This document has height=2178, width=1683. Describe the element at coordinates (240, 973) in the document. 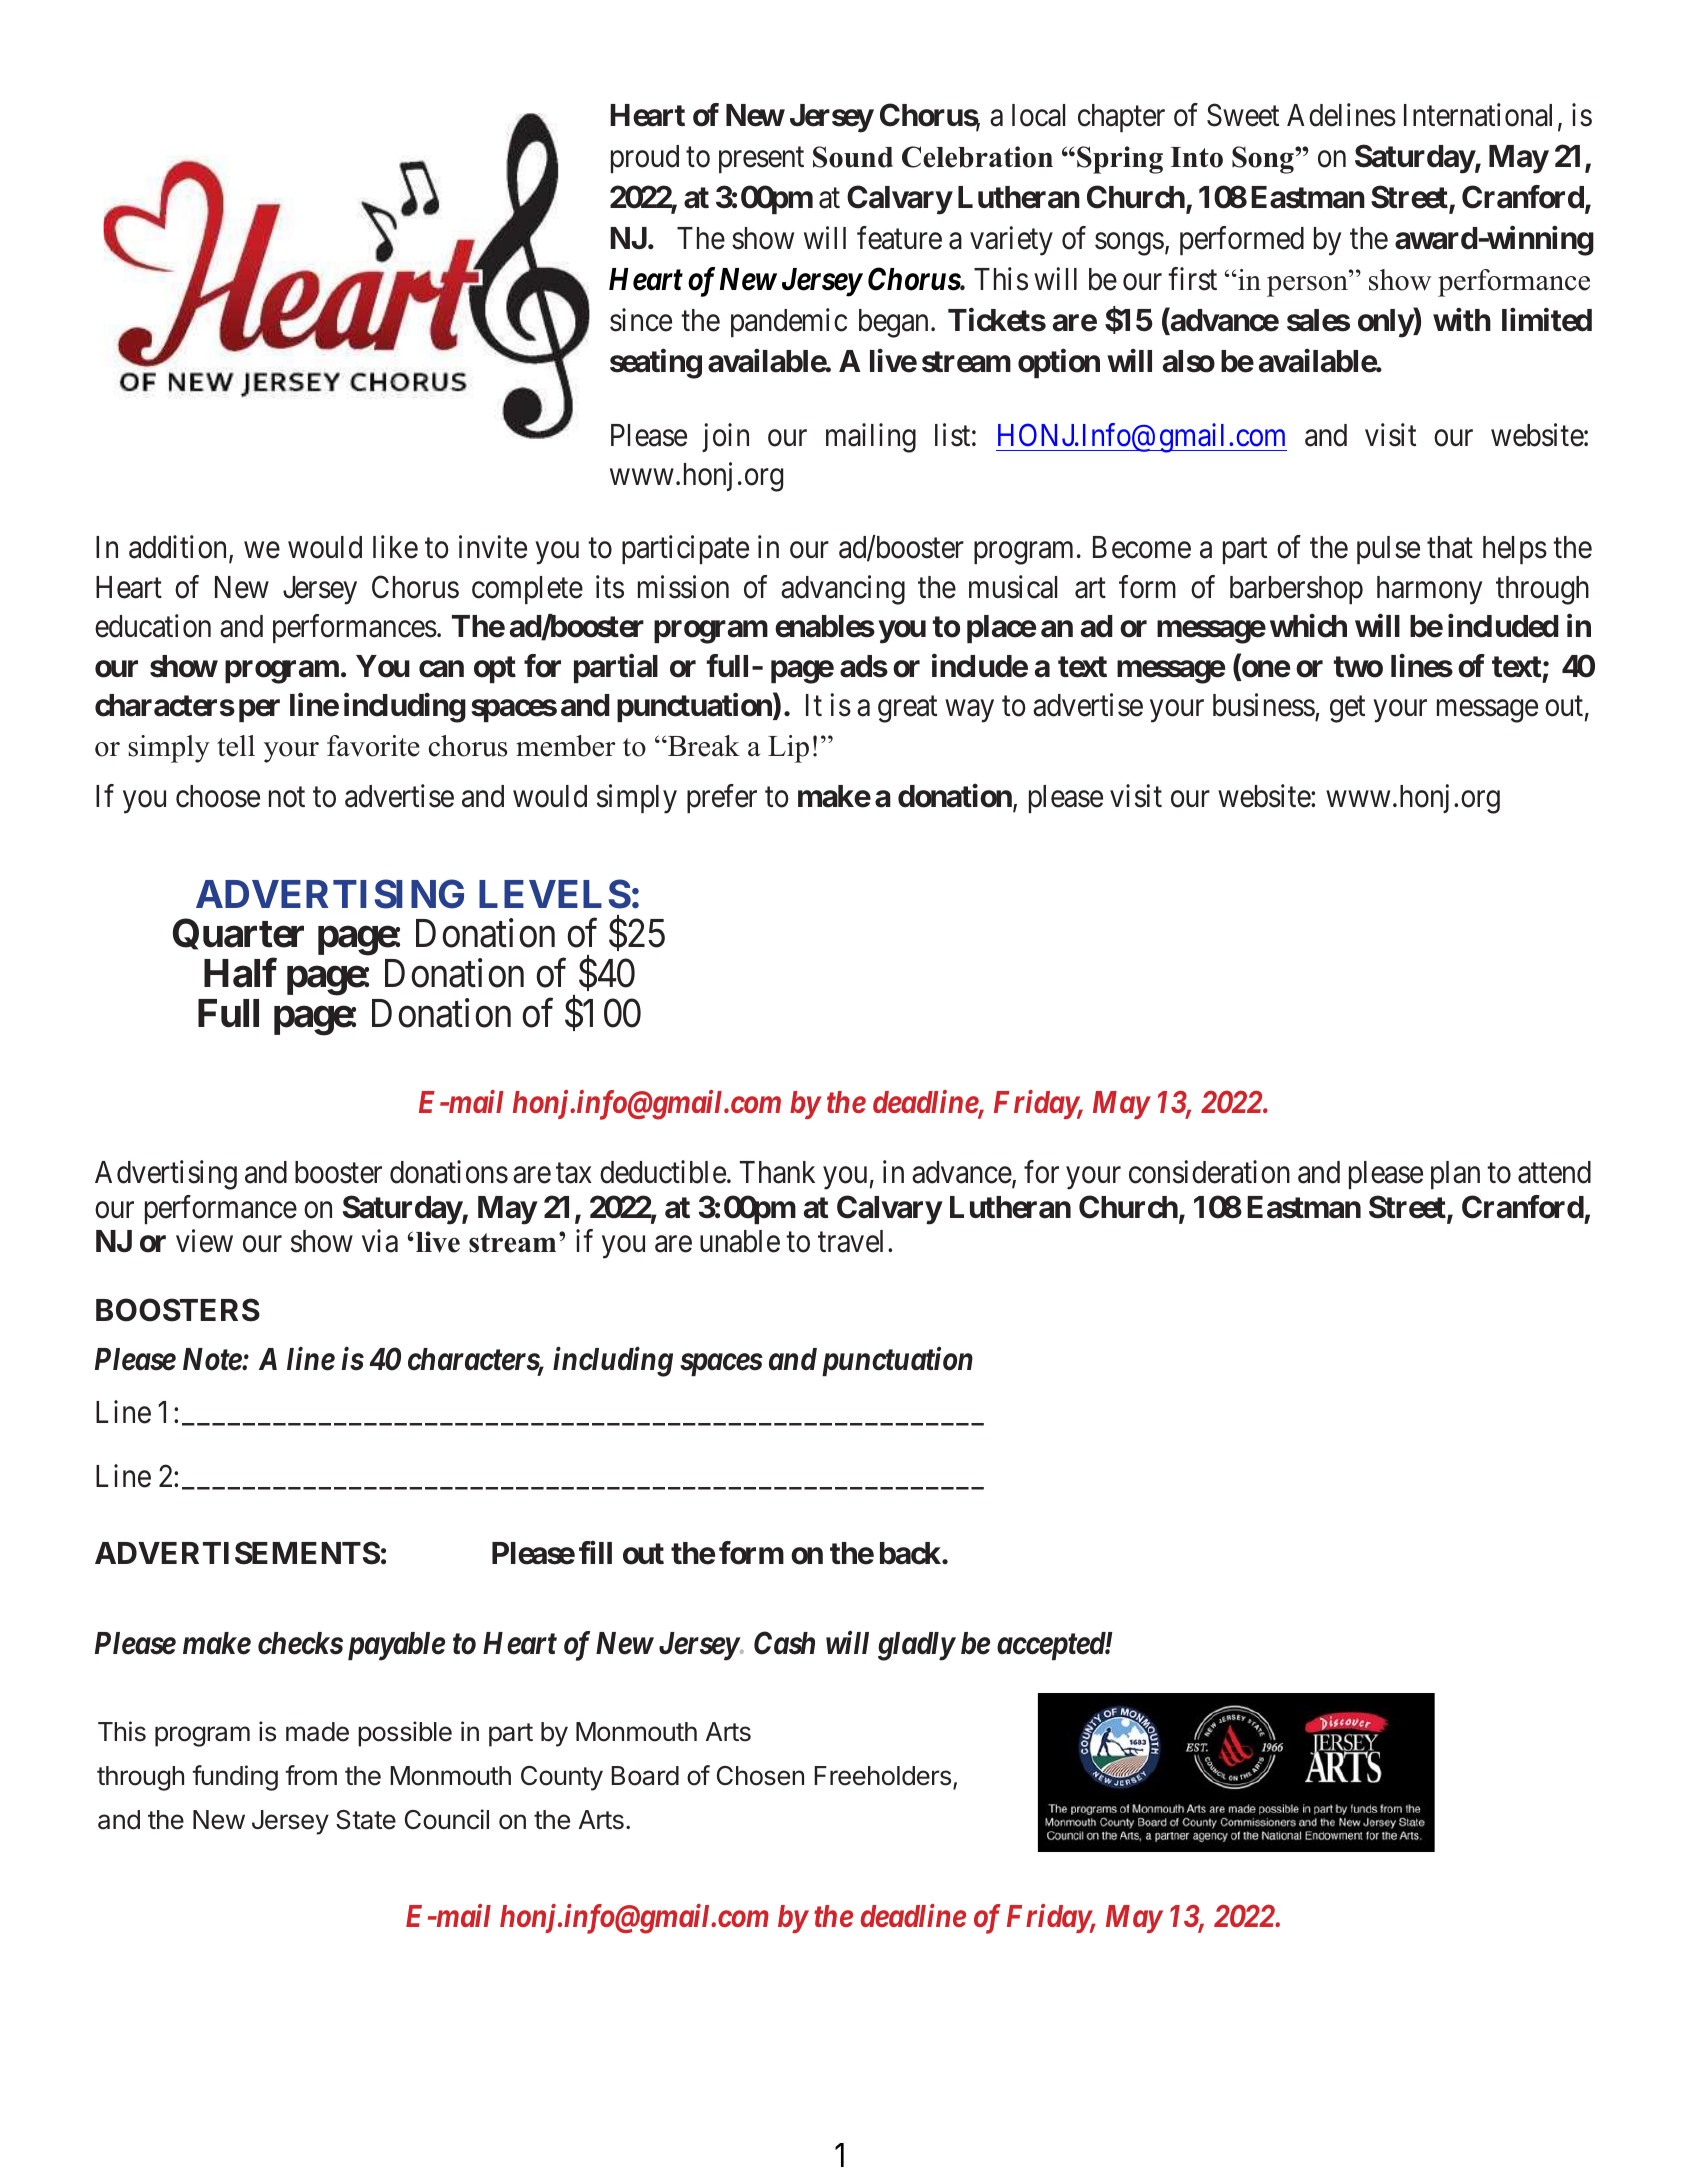

I see `Half` at that location.
